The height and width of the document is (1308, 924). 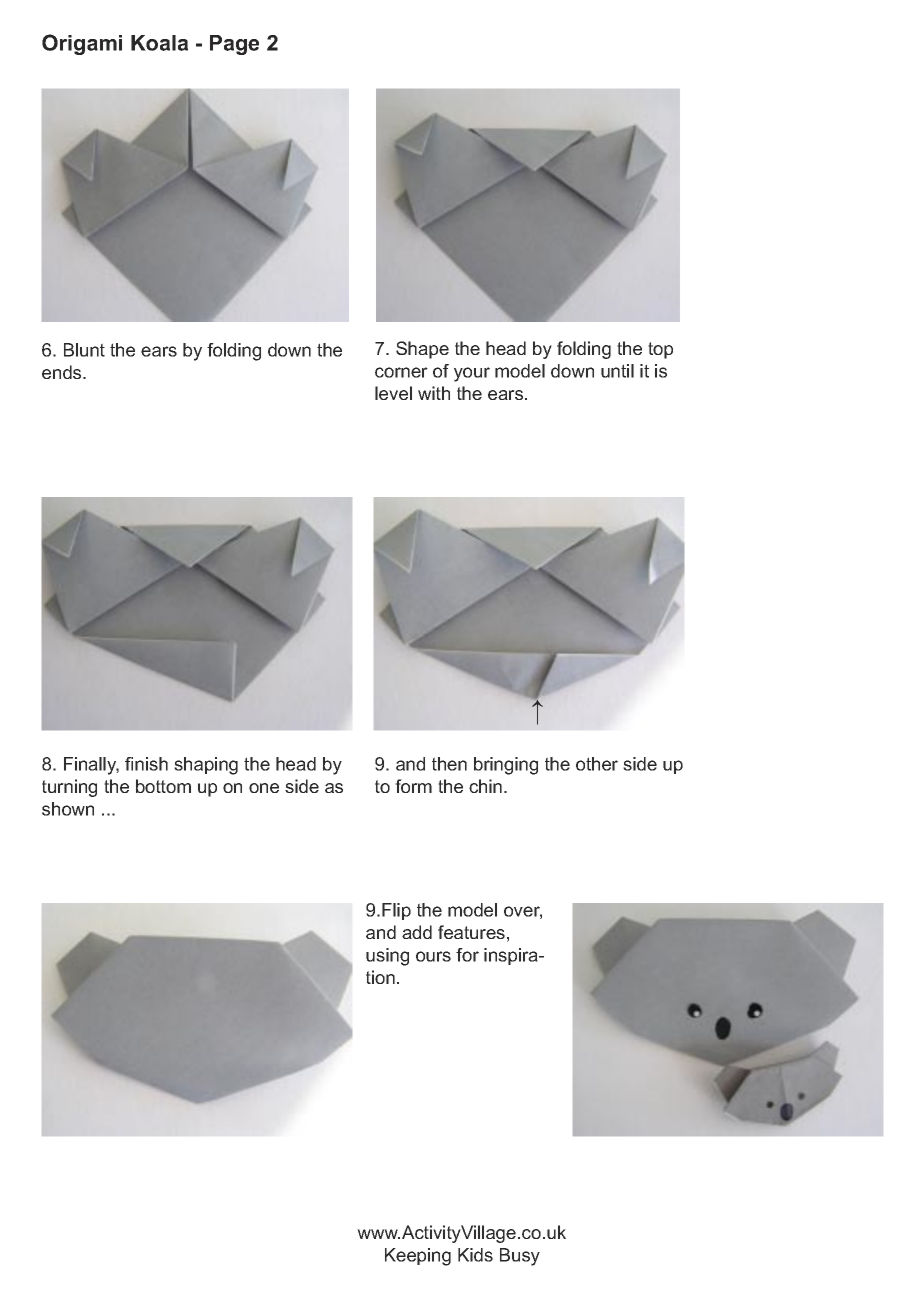 What do you see at coordinates (63, 372) in the document?
I see `ends` at bounding box center [63, 372].
